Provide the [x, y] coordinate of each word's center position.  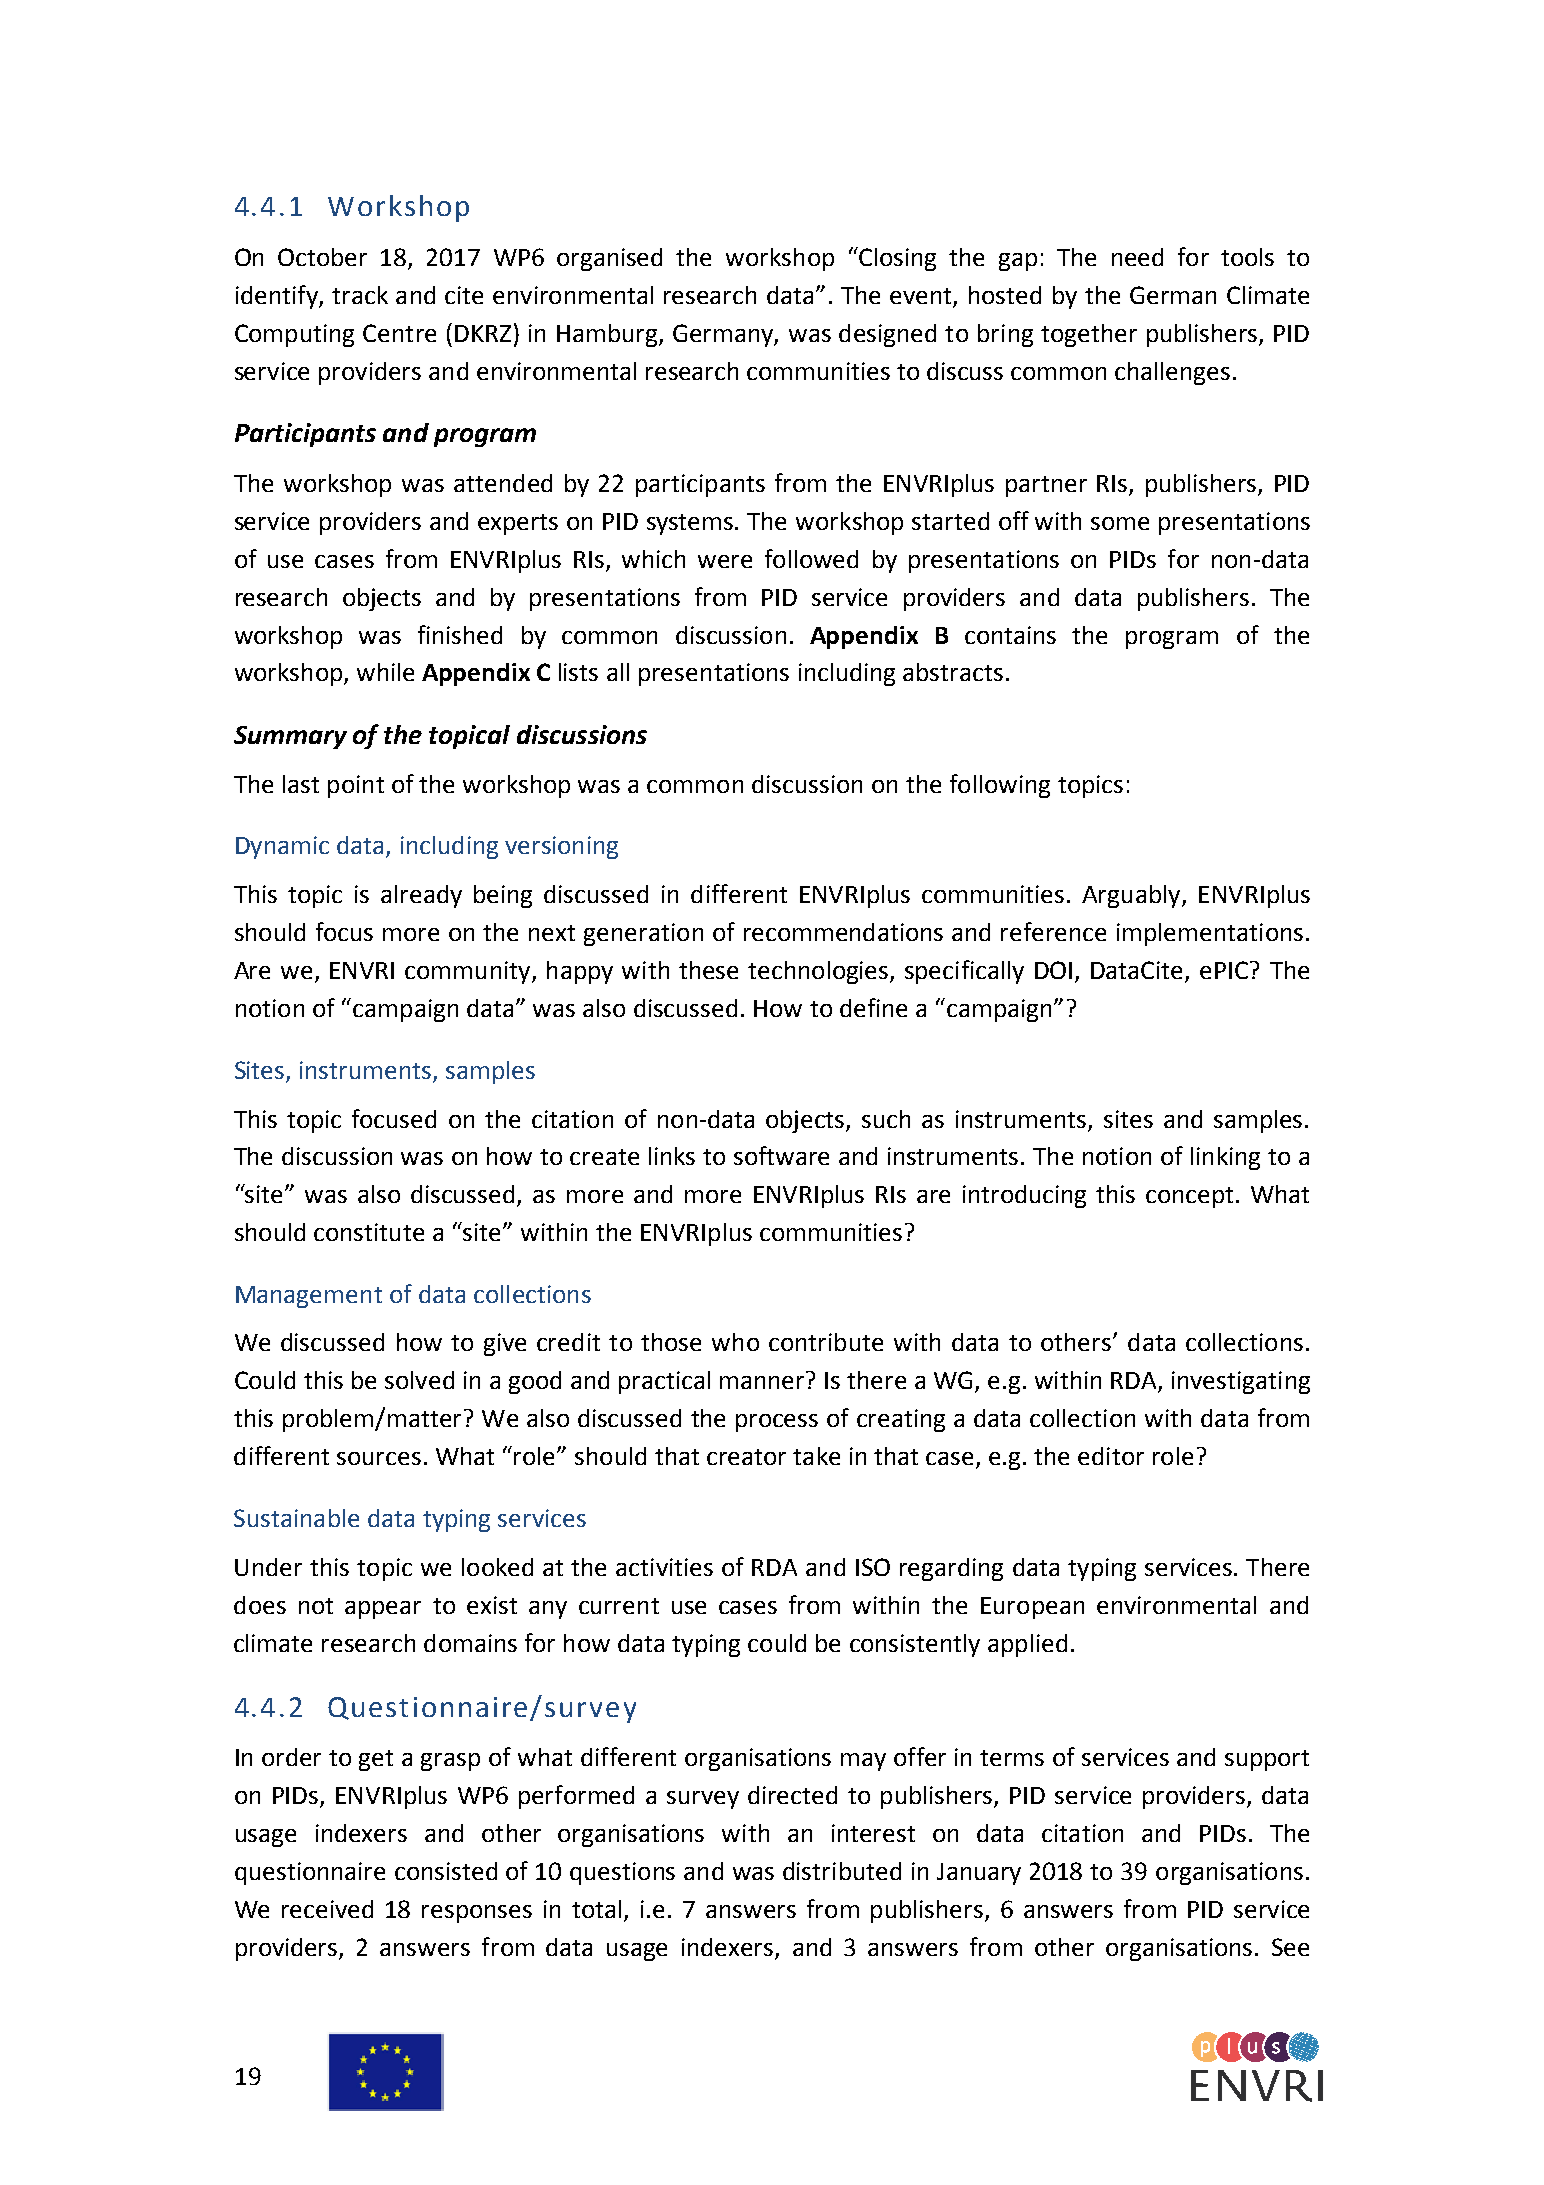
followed [811, 558]
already [421, 896]
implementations [1210, 934]
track [360, 295]
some [1120, 523]
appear [383, 1610]
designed [887, 335]
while [385, 672]
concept [1189, 1197]
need [1137, 257]
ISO [873, 1567]
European [1032, 1608]
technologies [819, 972]
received [327, 1909]
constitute [369, 1232]
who [735, 1342]
